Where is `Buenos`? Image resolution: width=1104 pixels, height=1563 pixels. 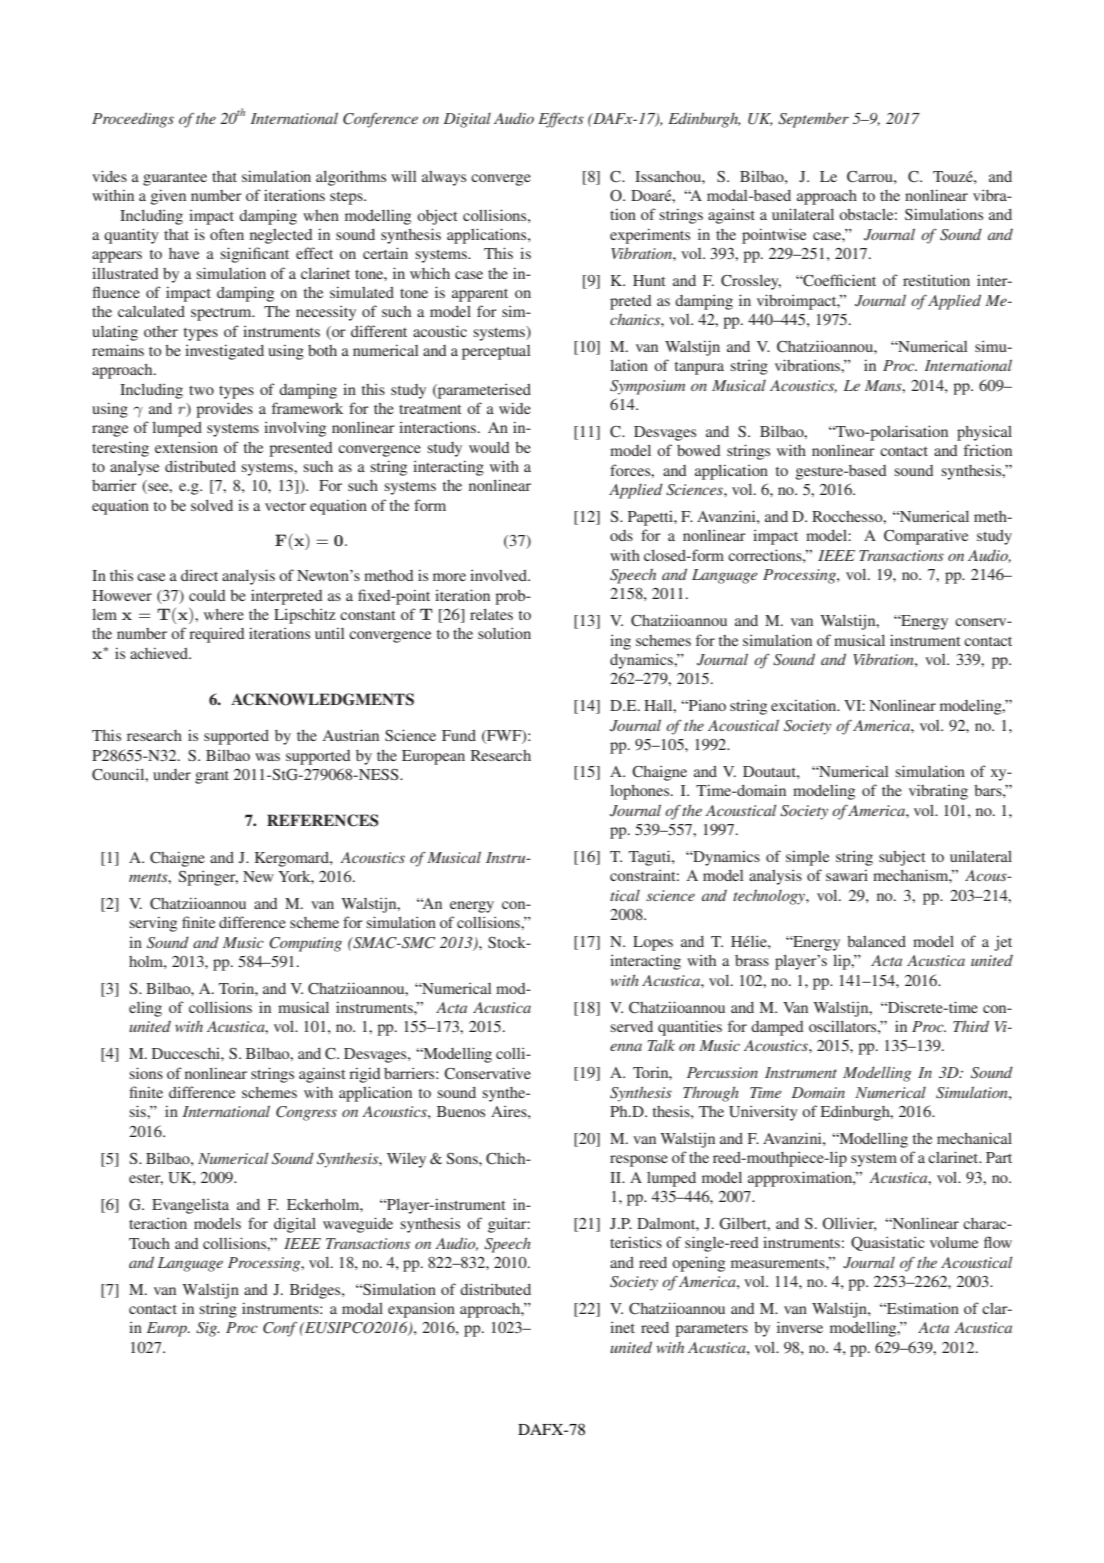 Buenos is located at coordinates (461, 1111).
